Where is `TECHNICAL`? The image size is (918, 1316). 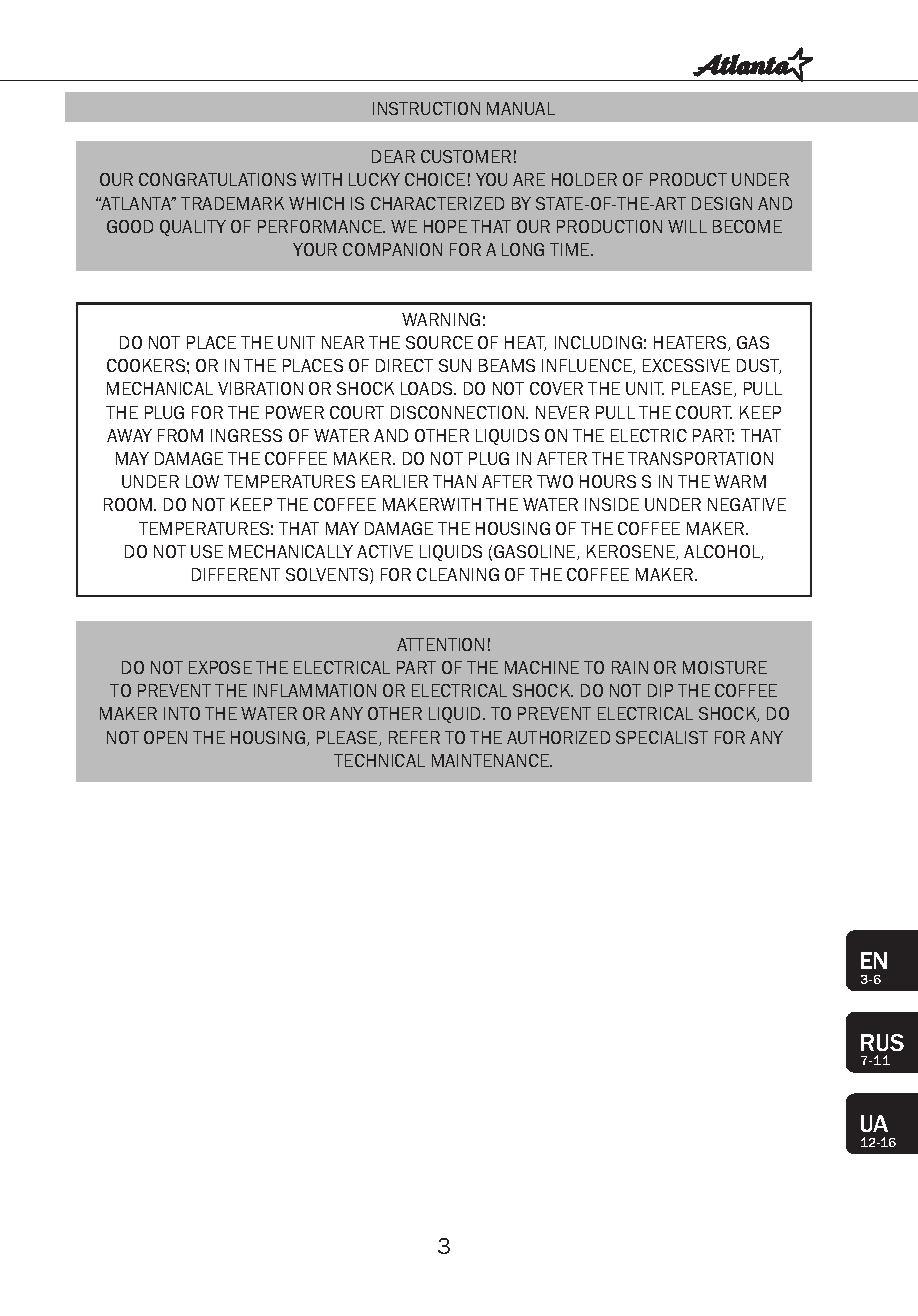 TECHNICAL is located at coordinates (379, 760).
